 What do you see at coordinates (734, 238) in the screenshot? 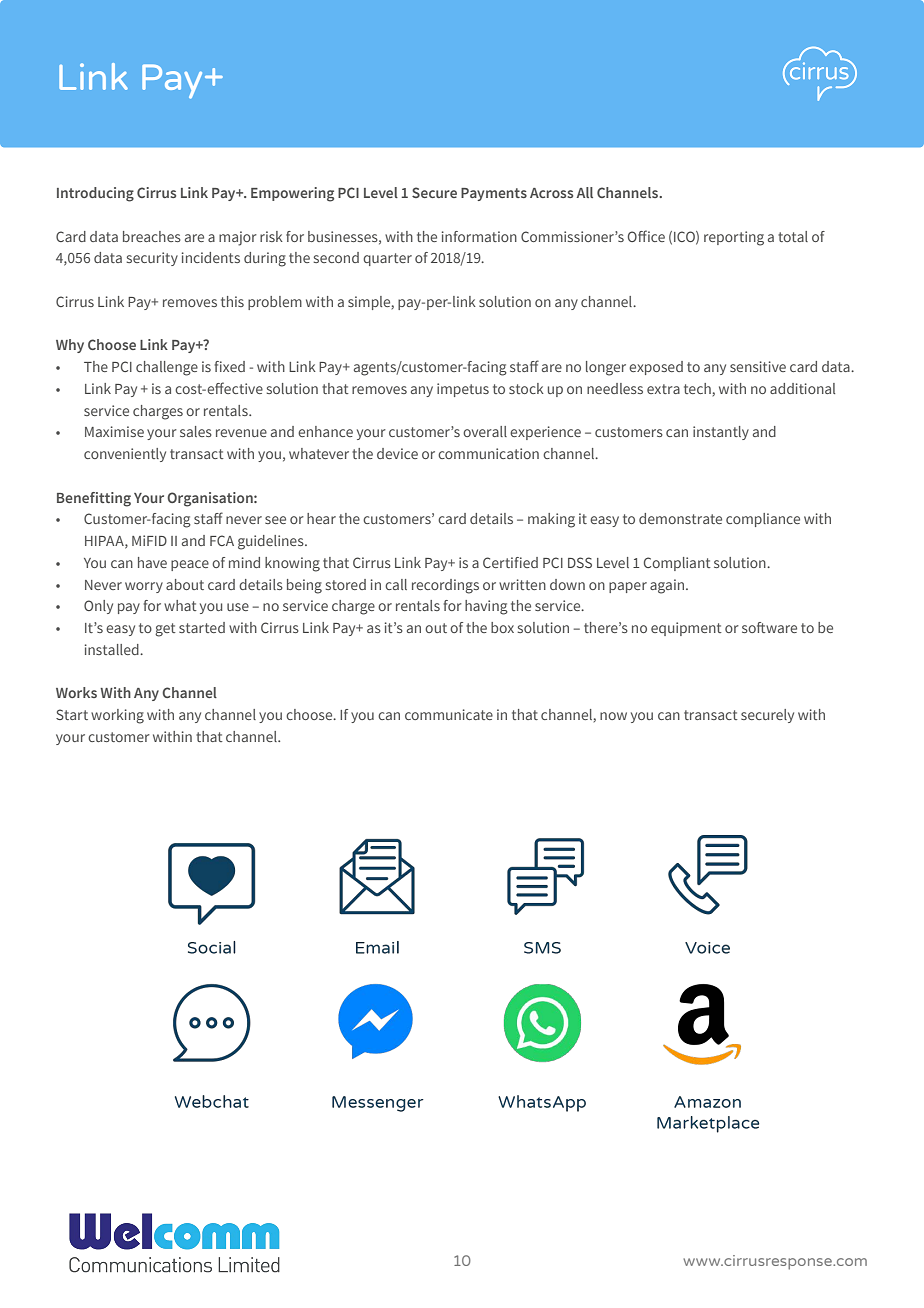
I see `reporting` at bounding box center [734, 238].
